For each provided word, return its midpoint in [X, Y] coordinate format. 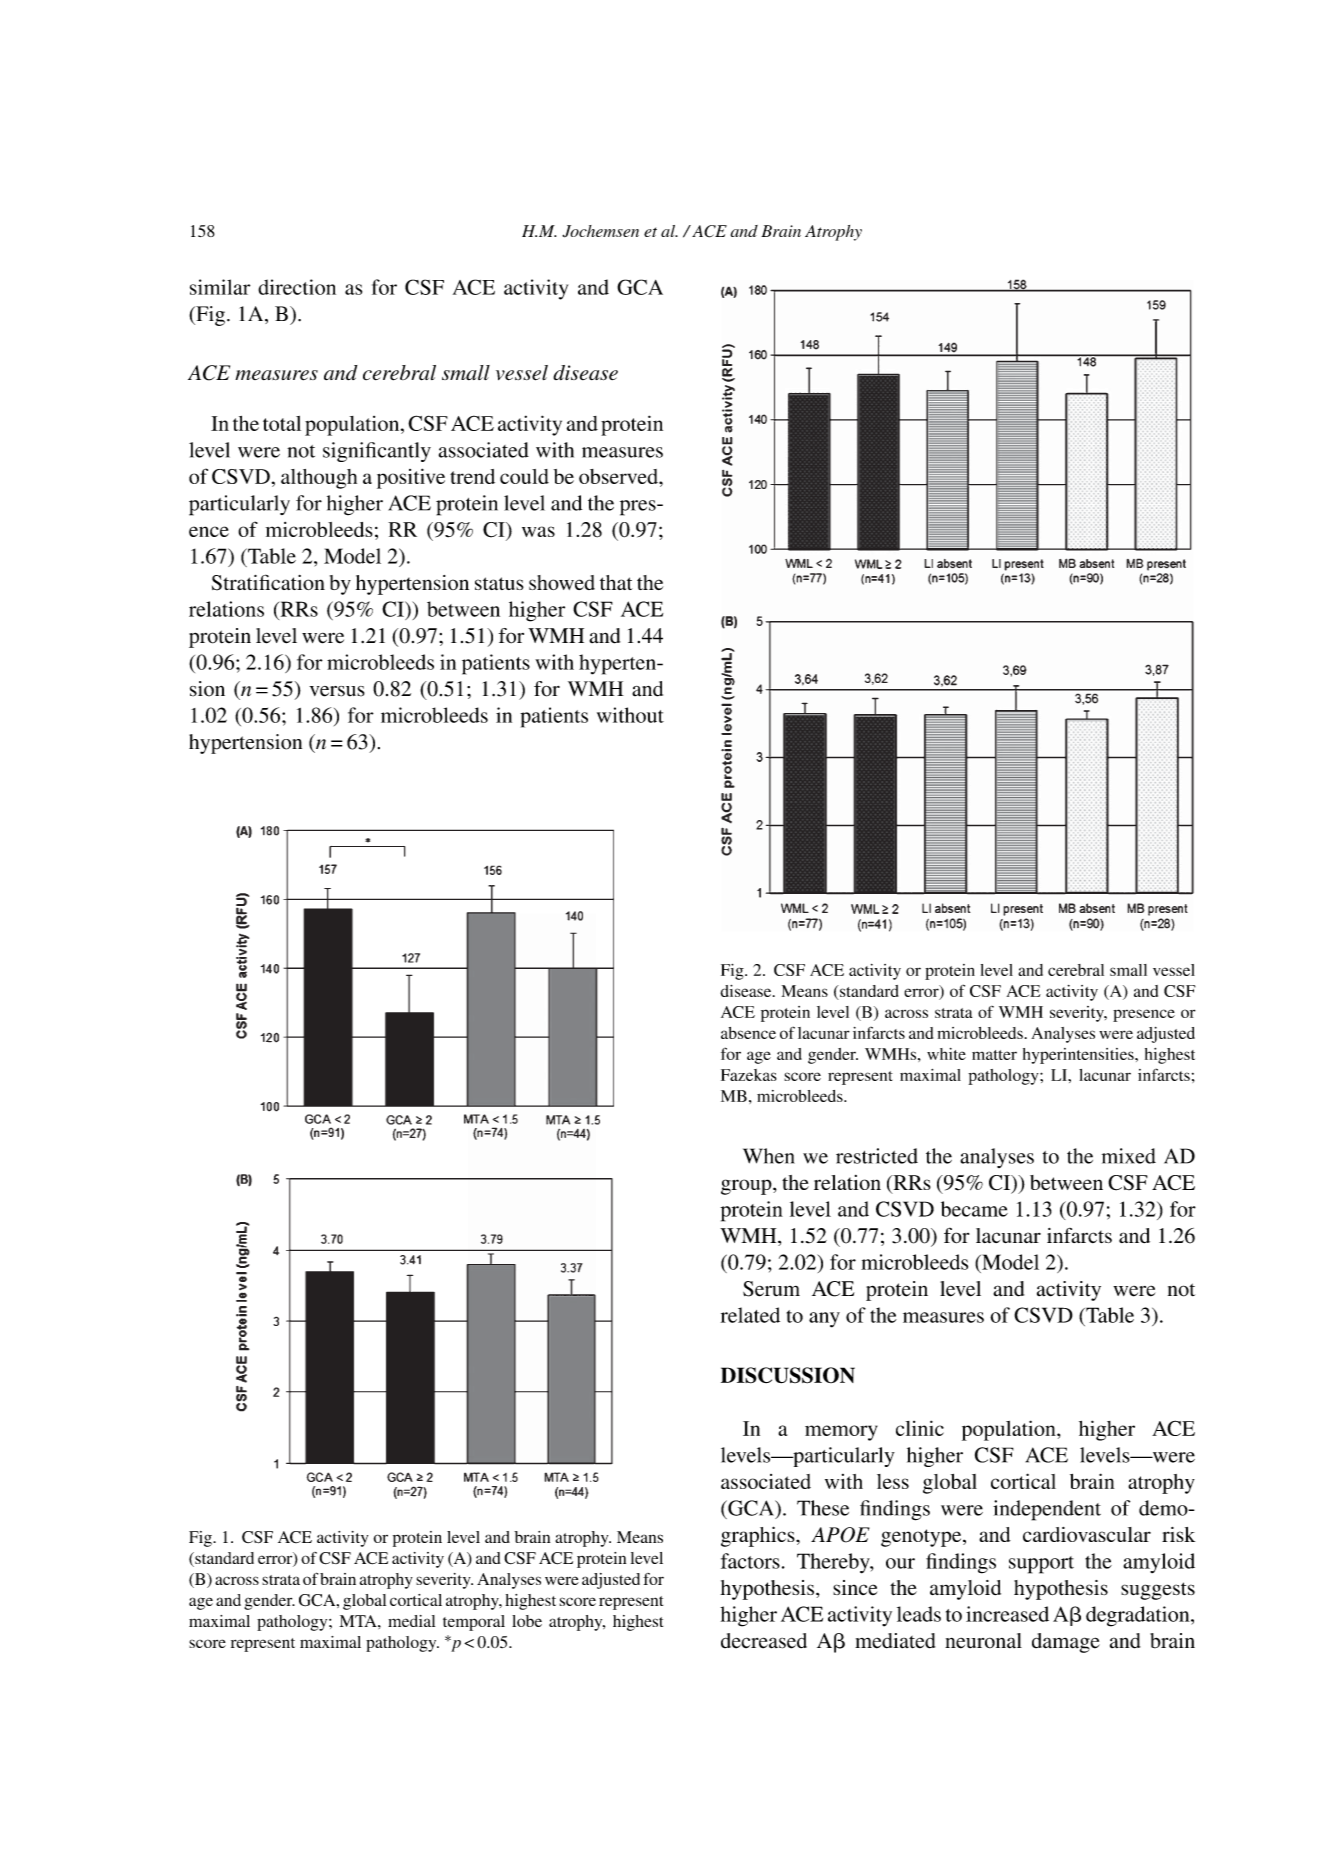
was [538, 531]
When [769, 1156]
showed [562, 582]
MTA [359, 1621]
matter [994, 1055]
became [974, 1209]
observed [619, 476]
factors [750, 1561]
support [1041, 1565]
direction [297, 287]
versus [337, 691]
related [750, 1315]
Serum [771, 1289]
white [946, 1054]
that [616, 582]
